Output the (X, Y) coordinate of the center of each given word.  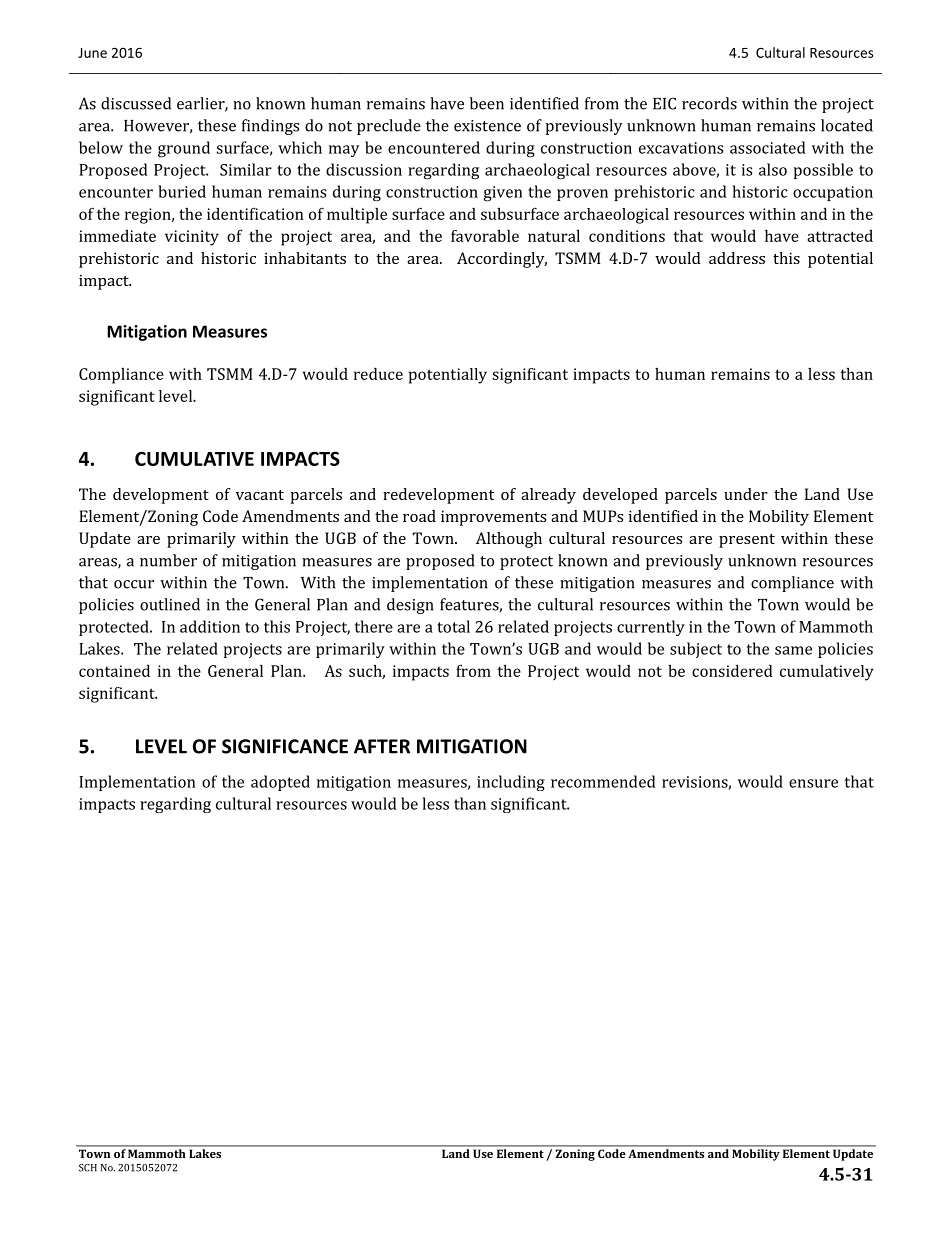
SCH (88, 1168)
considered (732, 671)
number (168, 560)
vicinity (192, 238)
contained (114, 671)
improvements (493, 518)
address (737, 258)
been (487, 103)
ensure (813, 783)
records (709, 103)
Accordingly (502, 260)
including (511, 783)
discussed (136, 103)
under (746, 494)
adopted (280, 783)
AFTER (382, 746)
